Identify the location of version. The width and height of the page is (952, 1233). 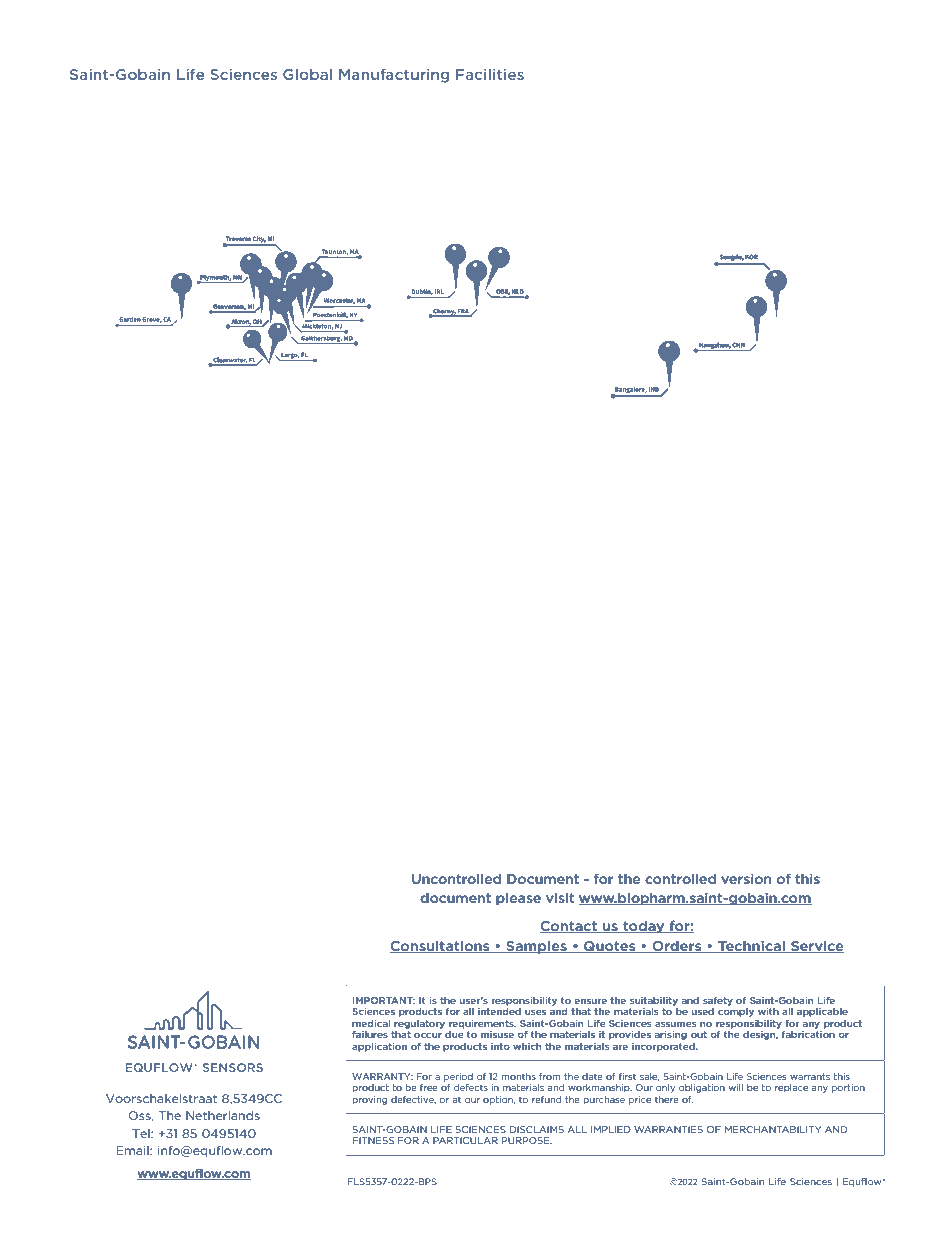
(746, 879).
